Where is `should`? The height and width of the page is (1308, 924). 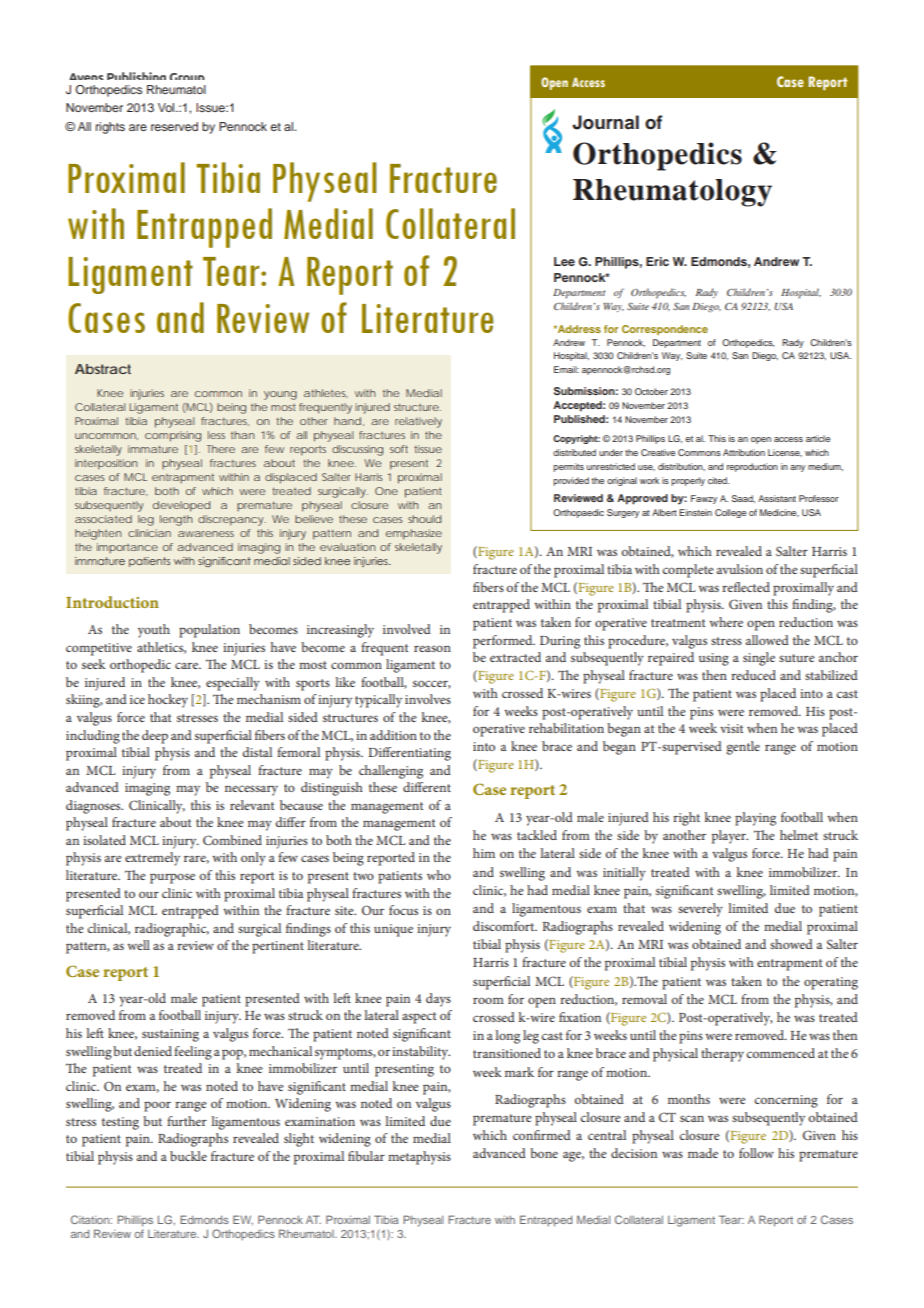
should is located at coordinates (424, 519).
